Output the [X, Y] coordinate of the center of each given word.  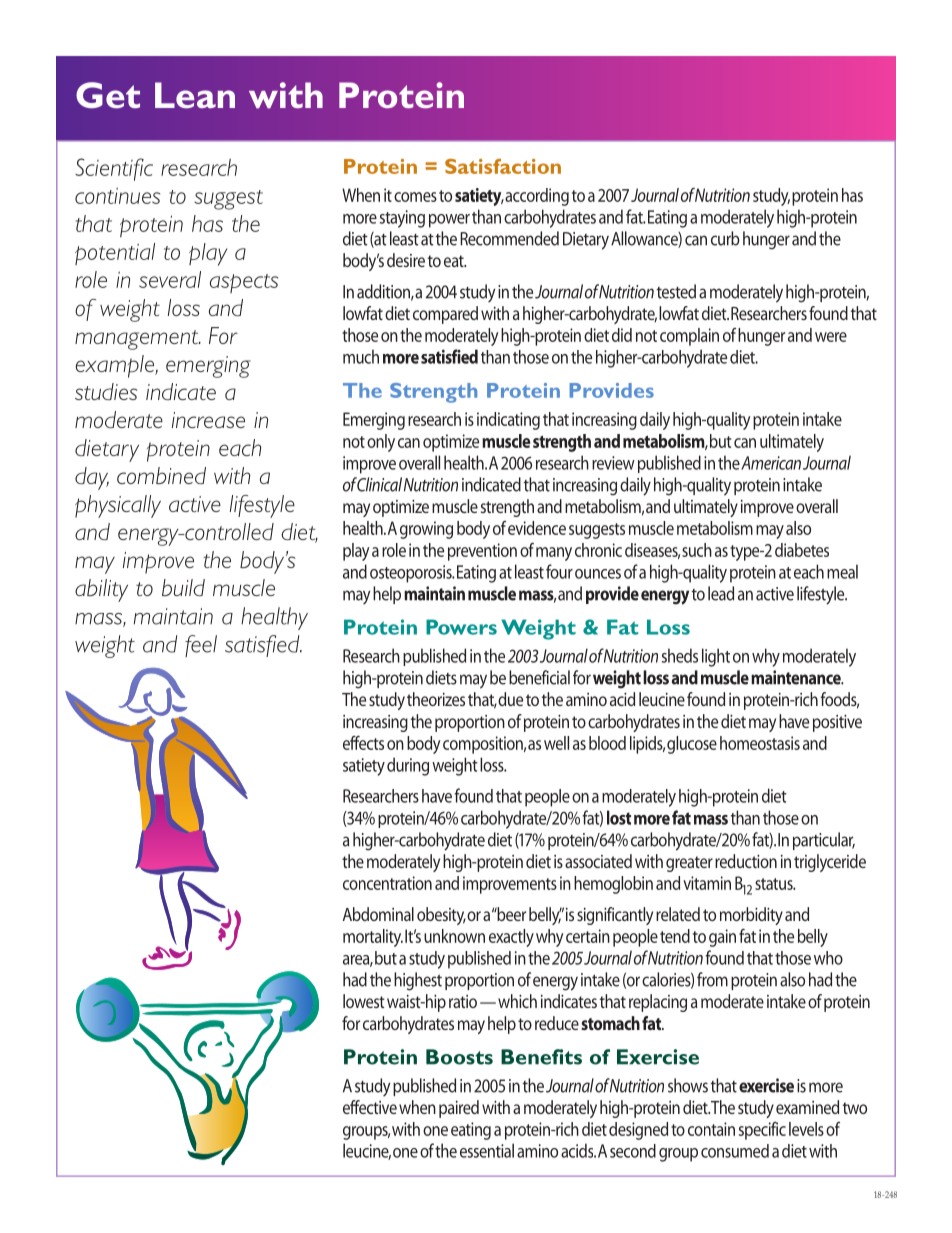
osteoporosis [412, 574]
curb [725, 238]
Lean [195, 95]
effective [370, 1107]
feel [201, 646]
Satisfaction [503, 166]
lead [721, 593]
